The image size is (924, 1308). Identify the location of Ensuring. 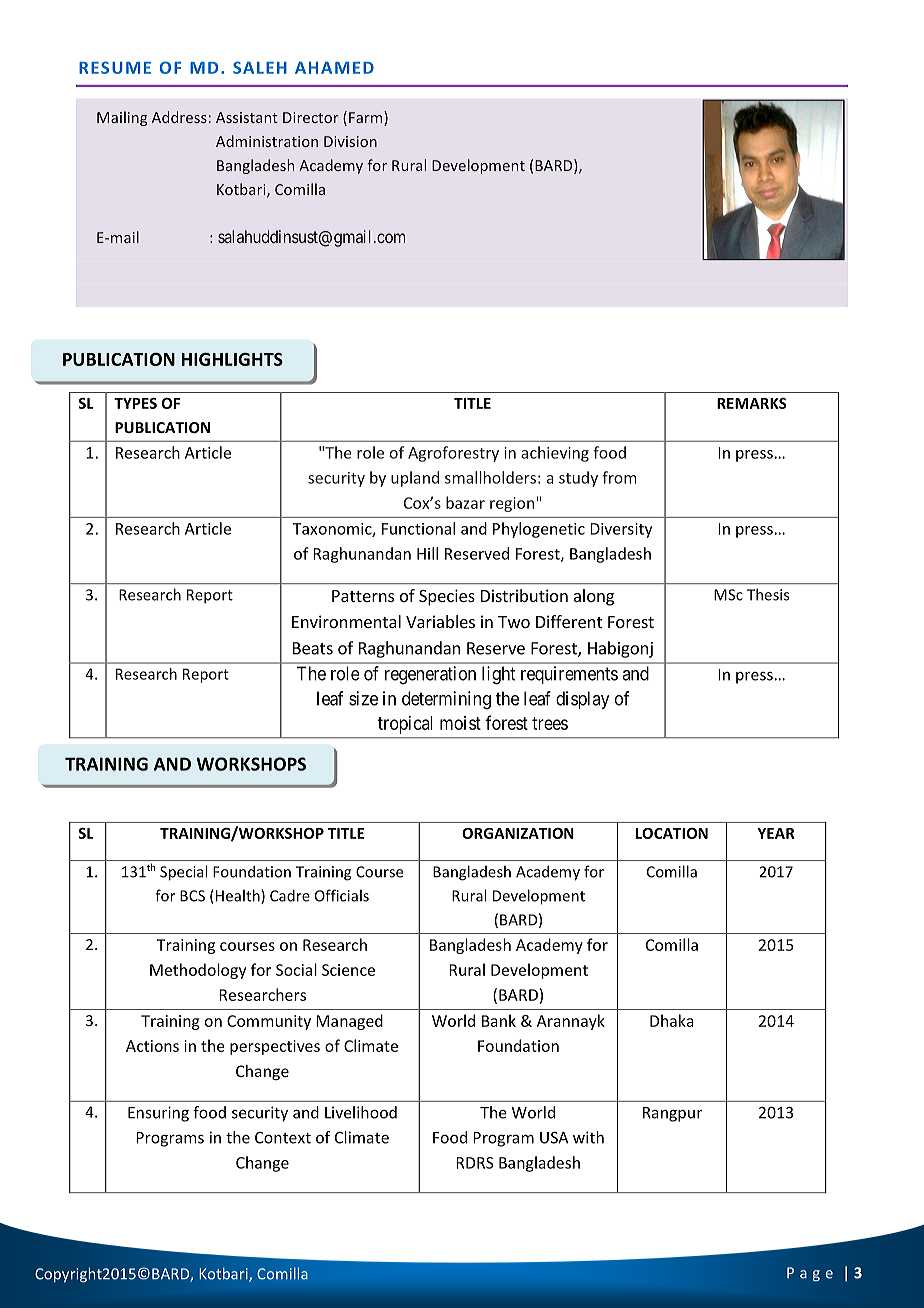
(158, 1114).
